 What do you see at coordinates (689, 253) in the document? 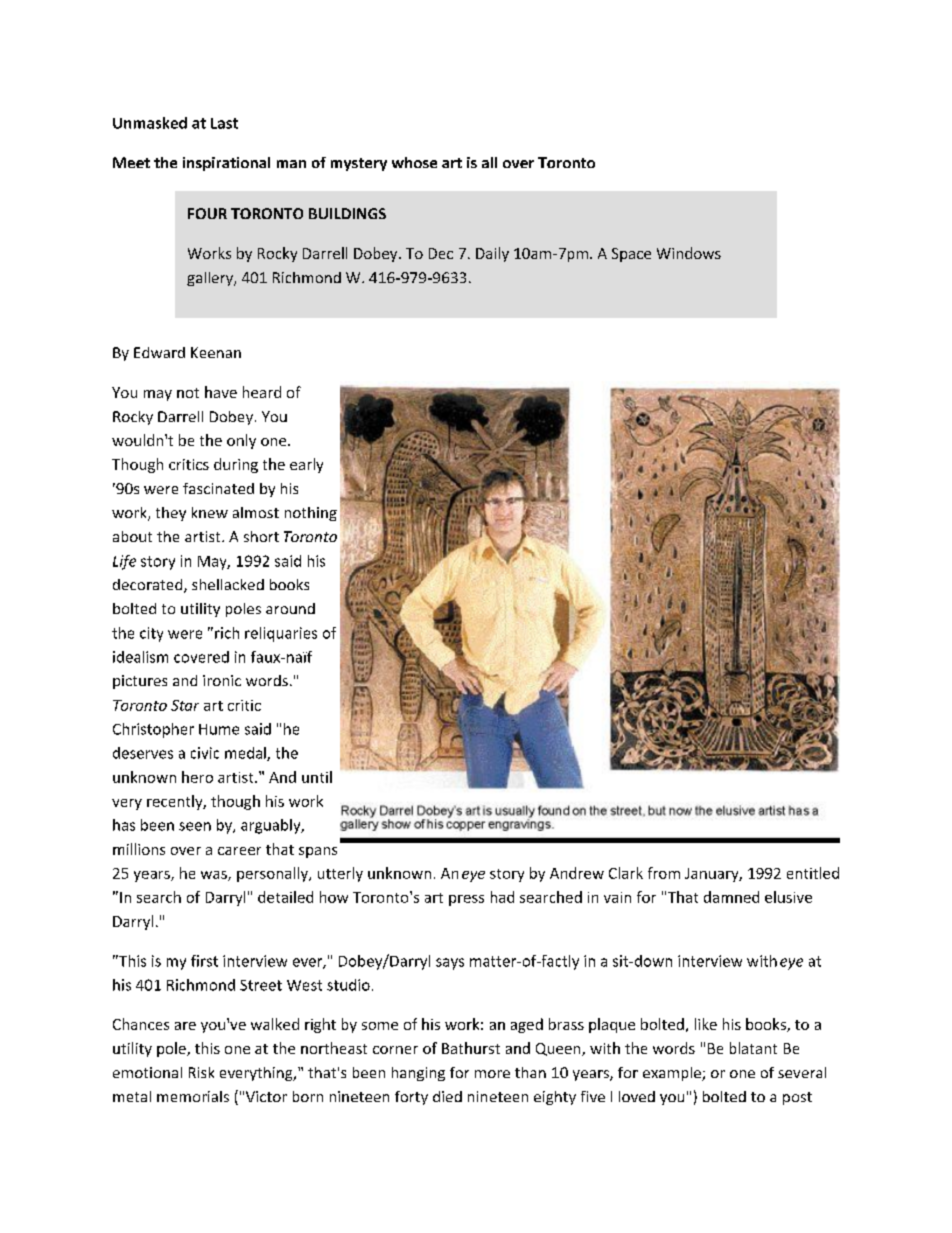
I see `Windows` at bounding box center [689, 253].
